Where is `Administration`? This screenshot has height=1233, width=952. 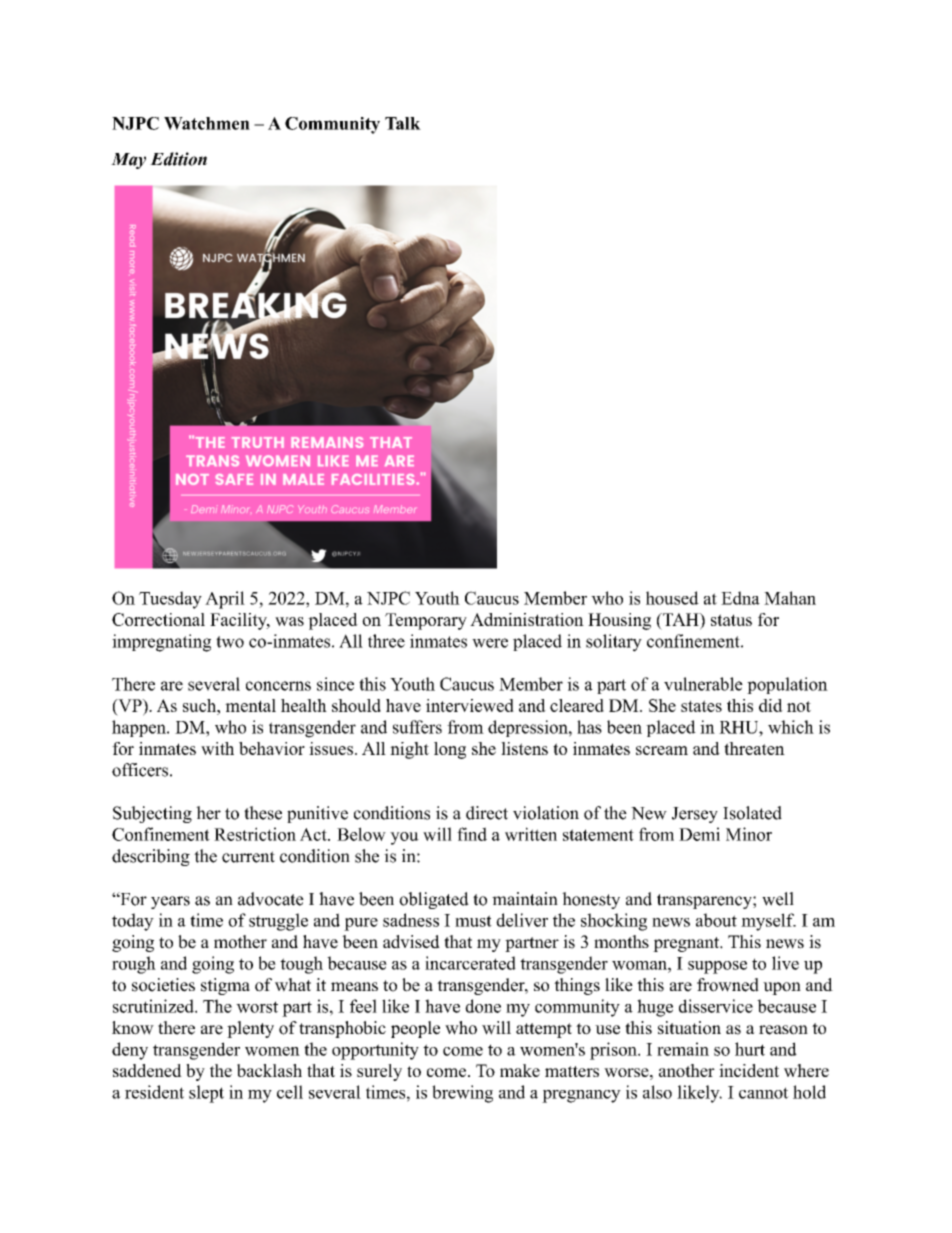
Administration is located at coordinates (527, 619).
